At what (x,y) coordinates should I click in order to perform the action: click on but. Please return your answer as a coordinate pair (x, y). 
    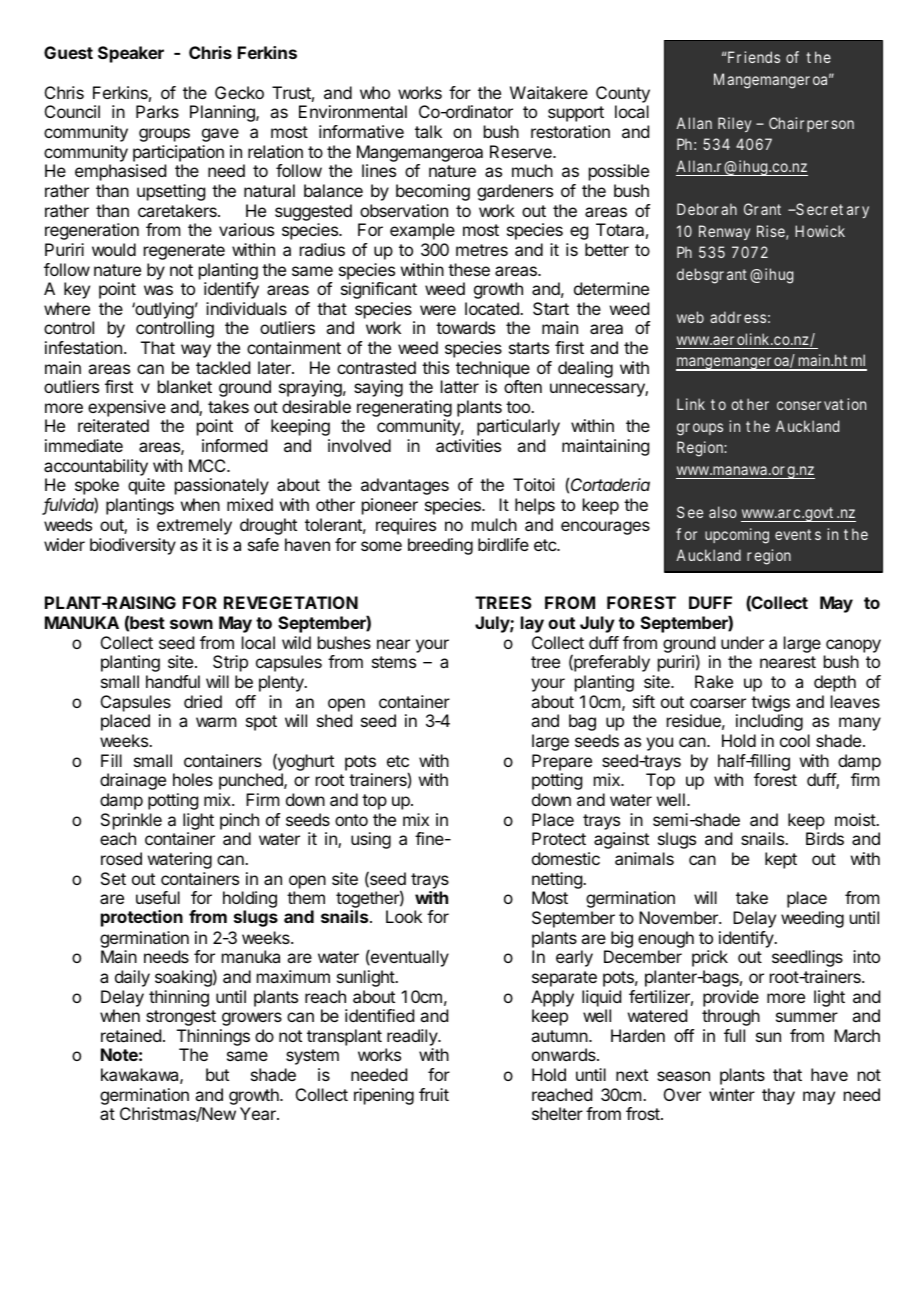
    Looking at the image, I should click on (217, 1074).
